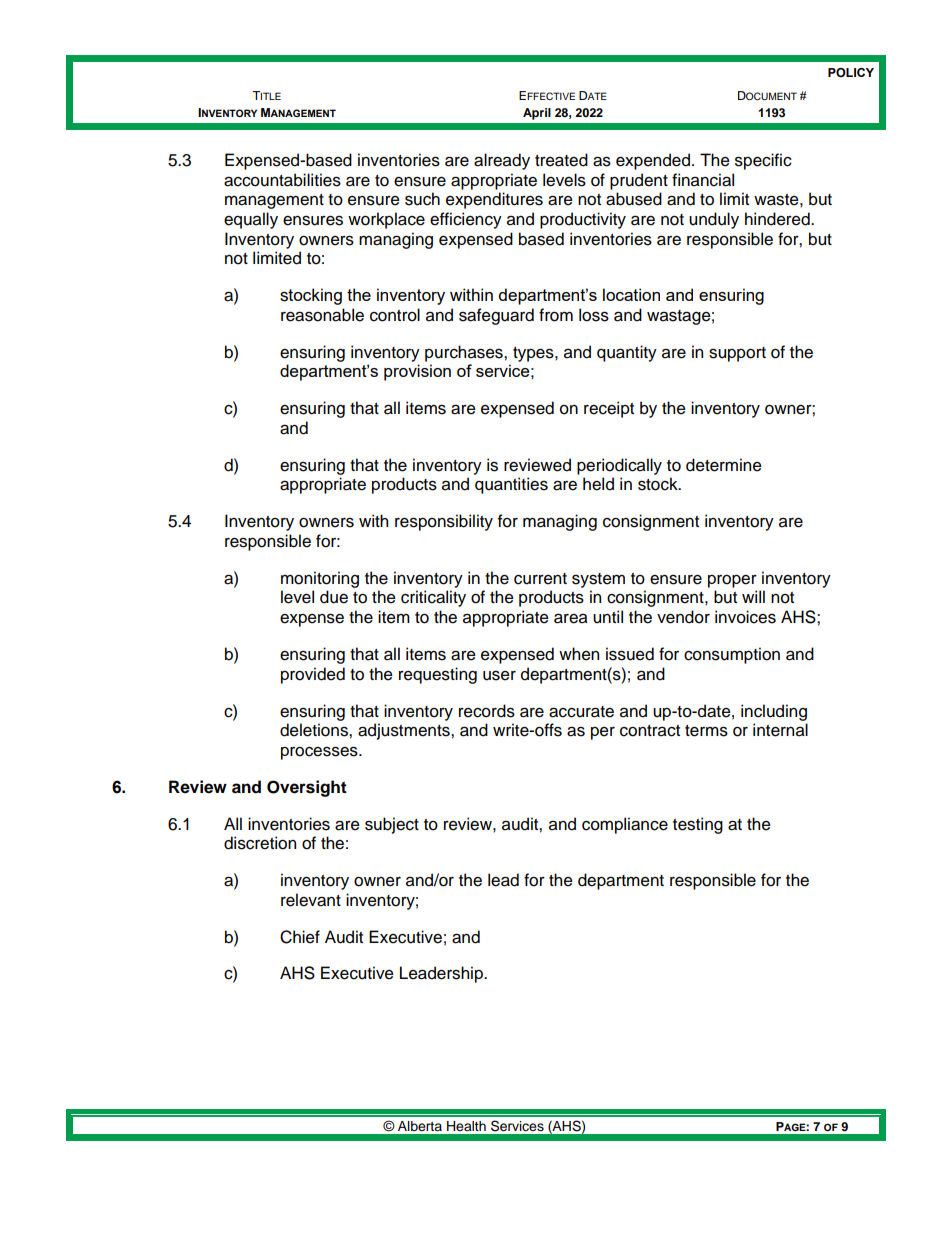 The image size is (952, 1233). I want to click on April, so click(537, 114).
